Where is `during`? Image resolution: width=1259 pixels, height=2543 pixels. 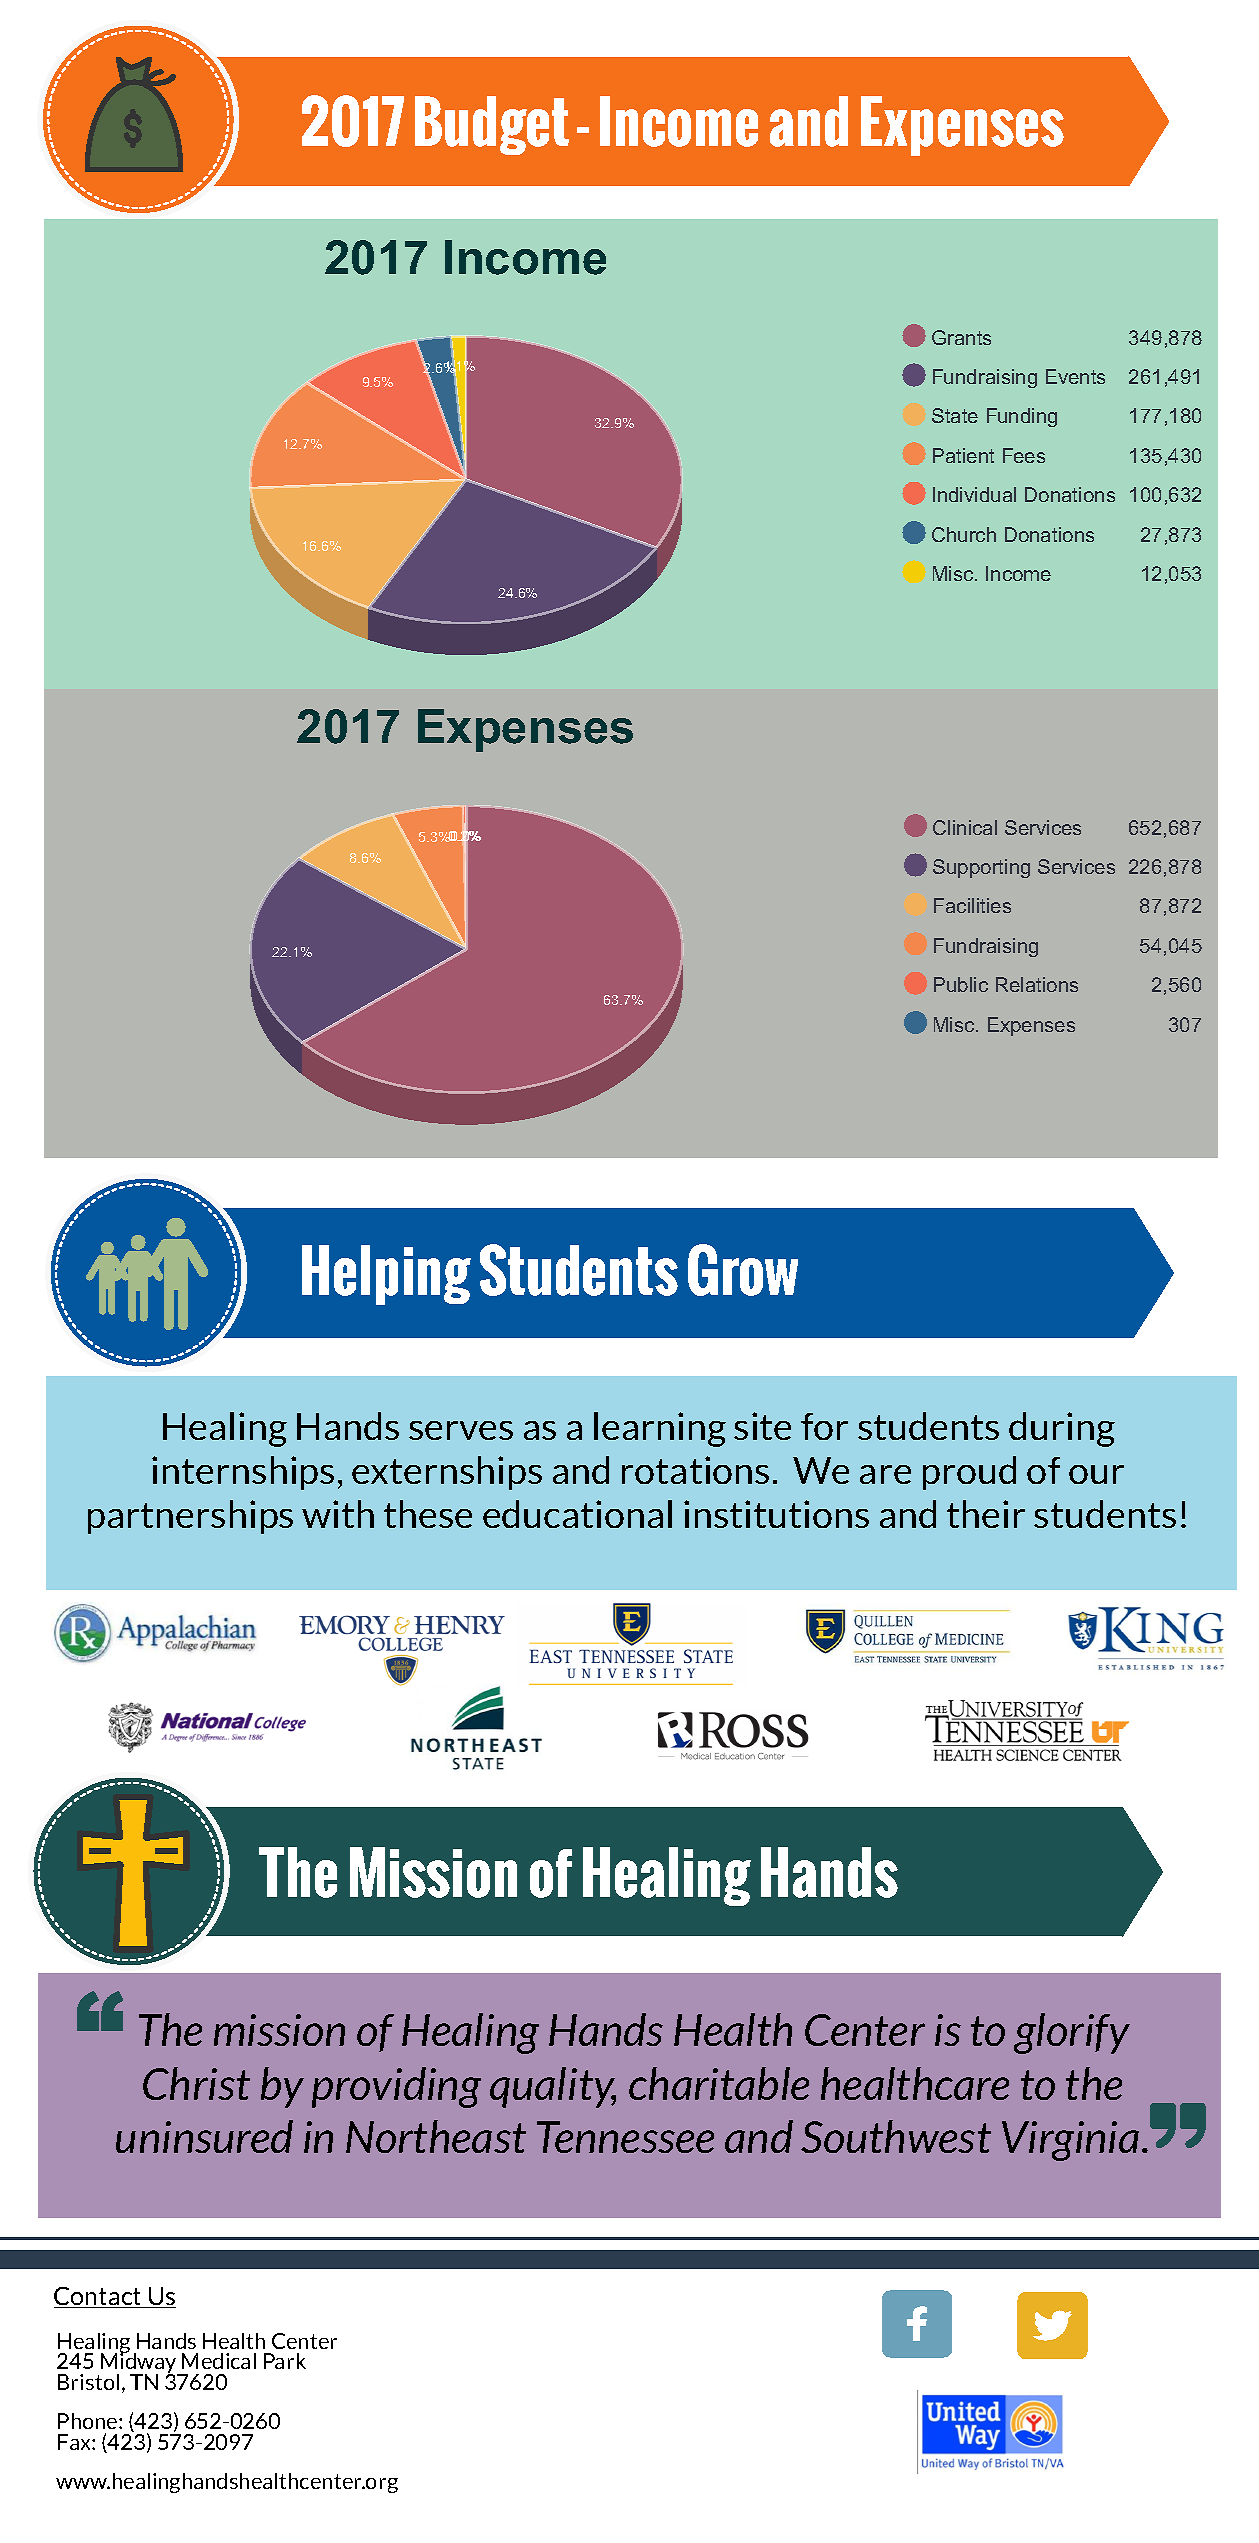
during is located at coordinates (1062, 1429).
